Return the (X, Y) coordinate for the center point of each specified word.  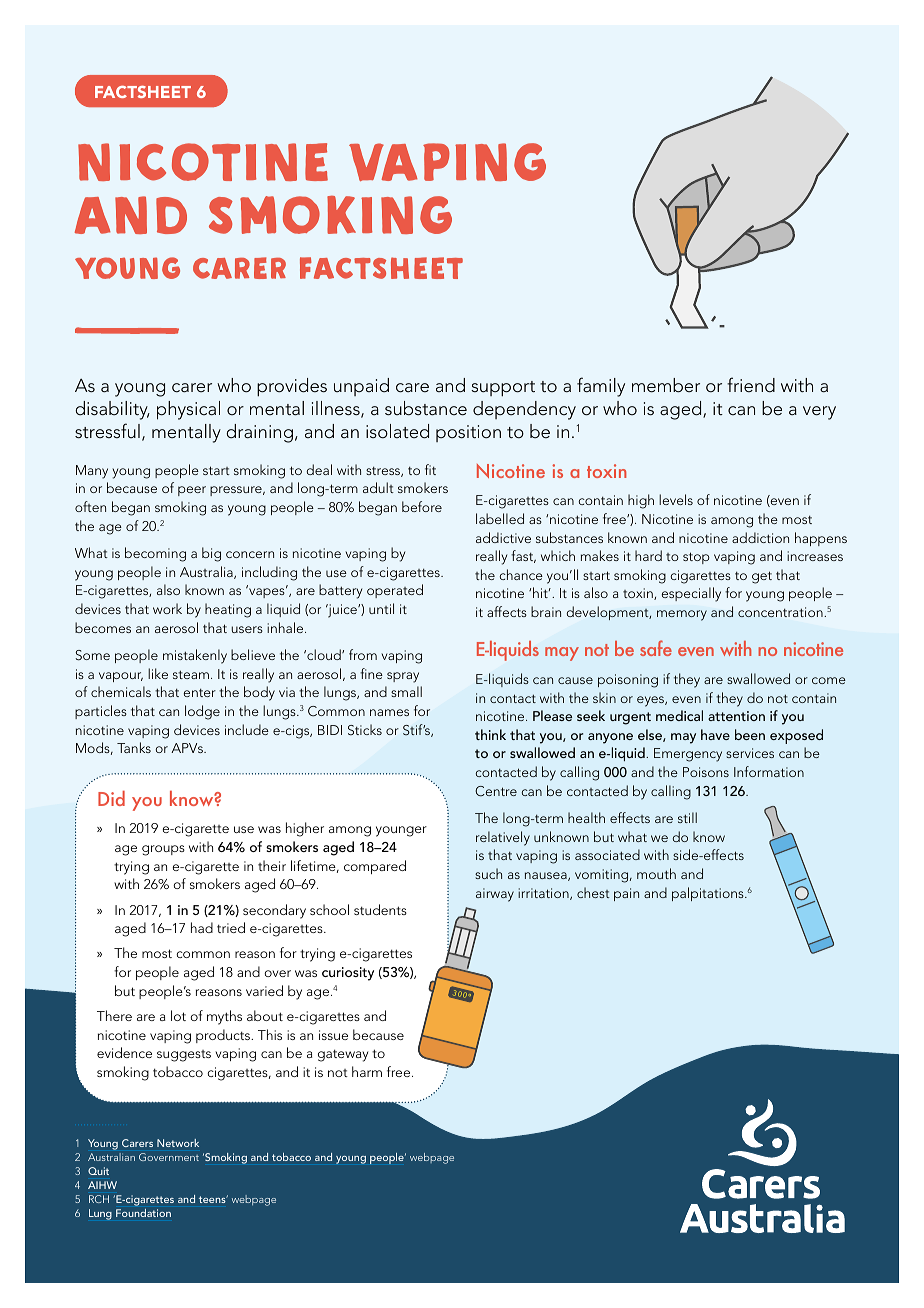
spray (403, 677)
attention (736, 716)
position (468, 433)
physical (188, 410)
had (202, 927)
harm (367, 1071)
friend (751, 385)
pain (626, 894)
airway (495, 895)
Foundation (143, 1213)
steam (191, 674)
